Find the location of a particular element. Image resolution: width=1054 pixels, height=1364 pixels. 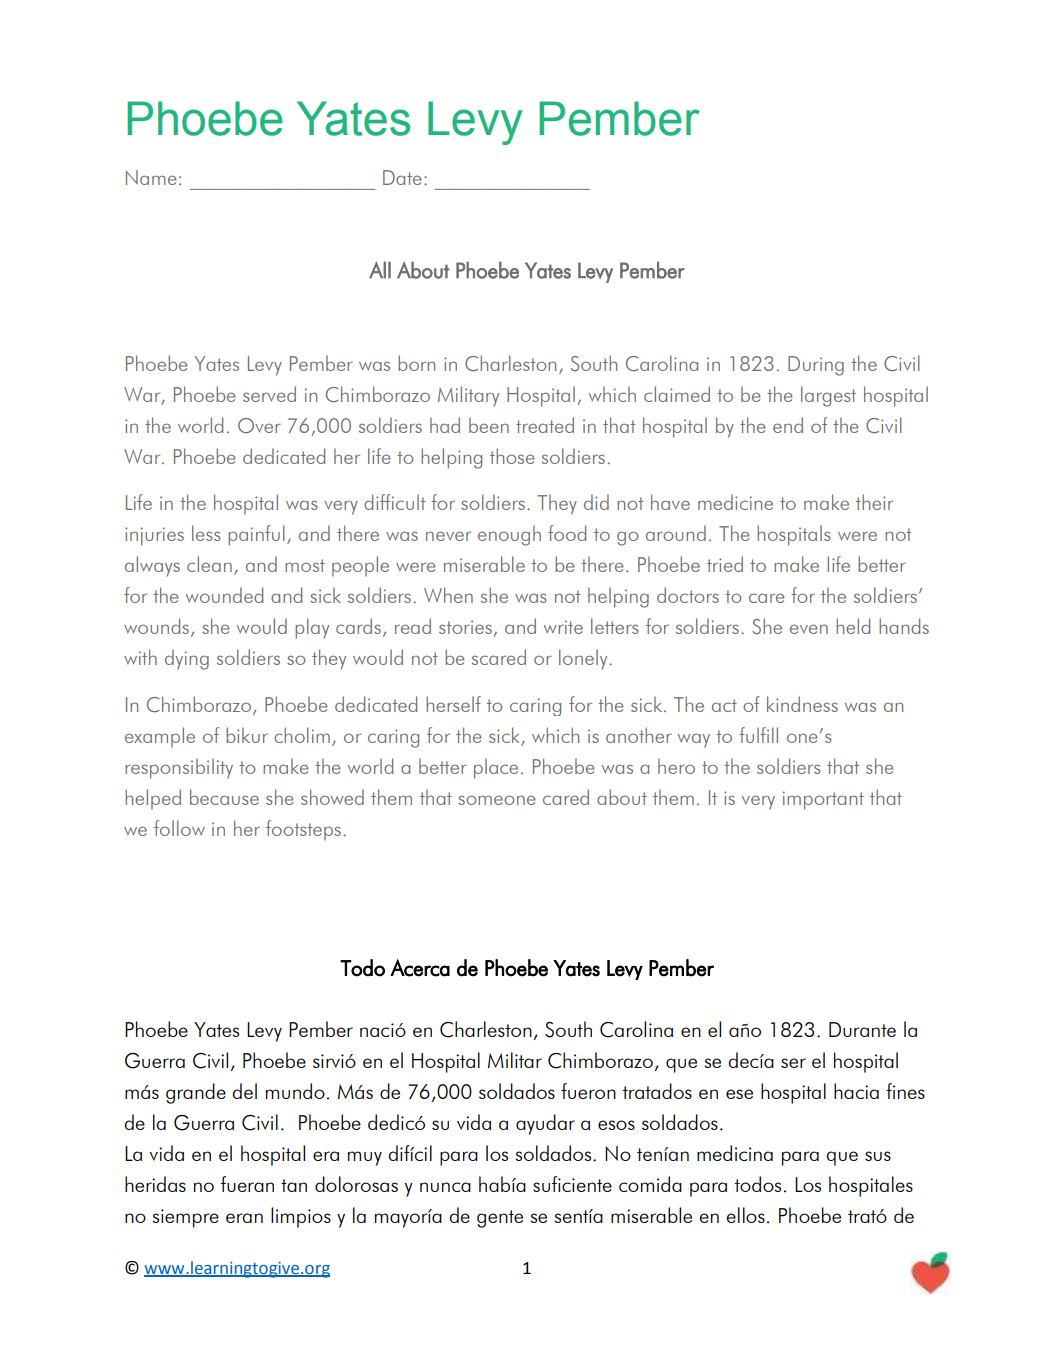

Name is located at coordinates (151, 177).
